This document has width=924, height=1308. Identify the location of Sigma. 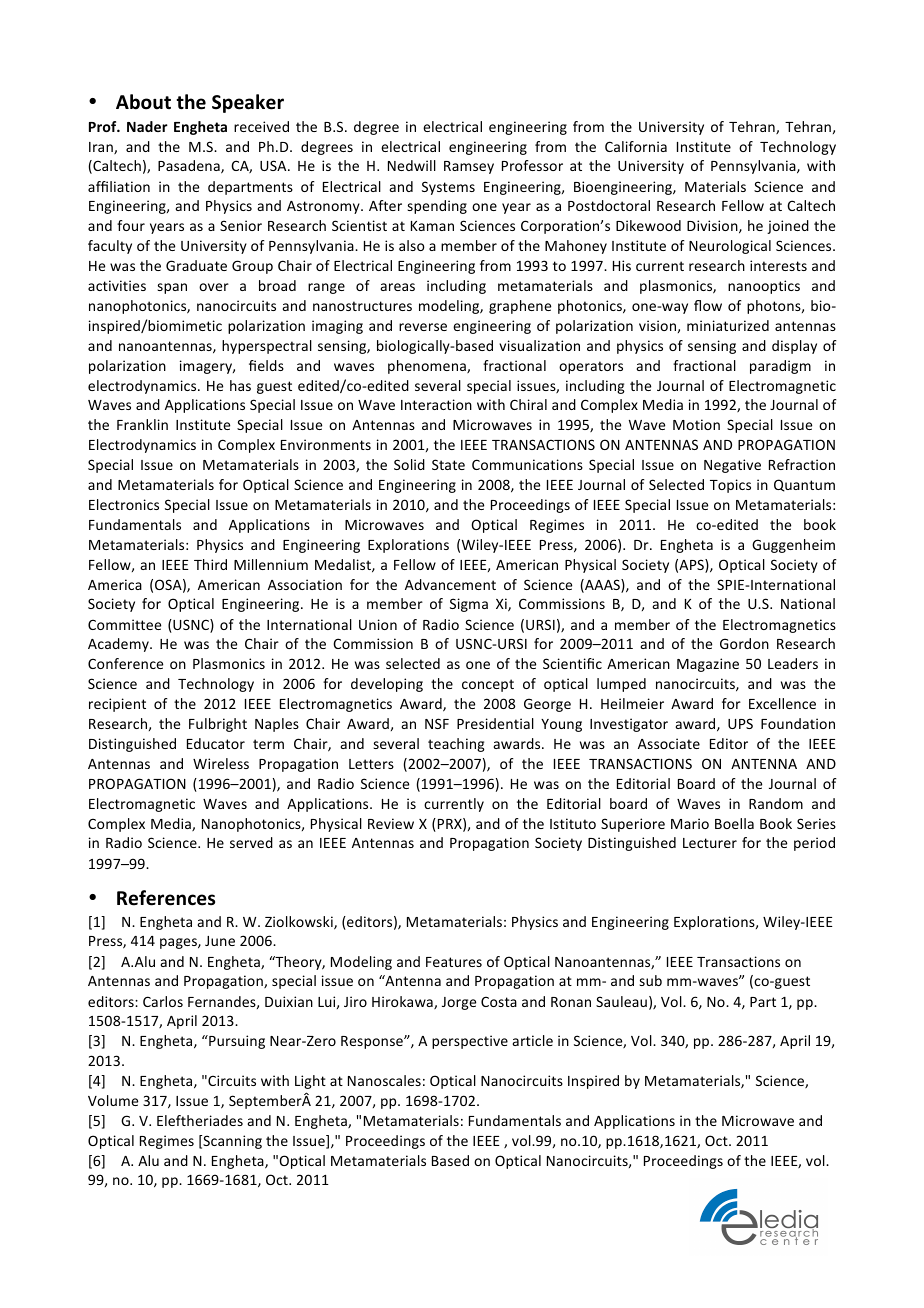
(469, 605).
